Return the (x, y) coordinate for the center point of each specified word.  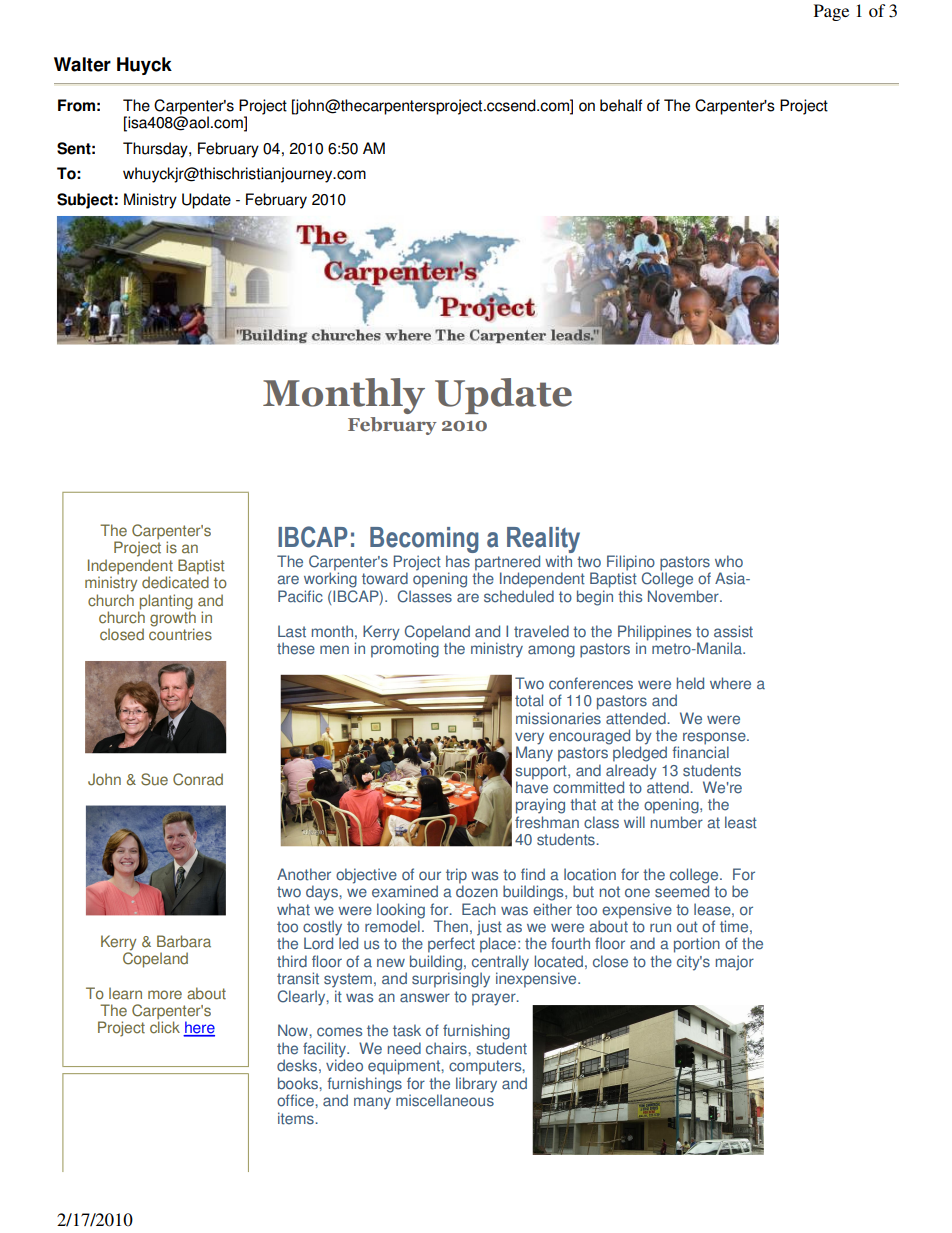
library (476, 1085)
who (729, 561)
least (741, 822)
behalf (621, 105)
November (684, 596)
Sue (154, 779)
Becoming (424, 540)
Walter (82, 64)
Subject (85, 201)
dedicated (175, 581)
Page (831, 12)
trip (456, 877)
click (165, 1027)
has (458, 561)
